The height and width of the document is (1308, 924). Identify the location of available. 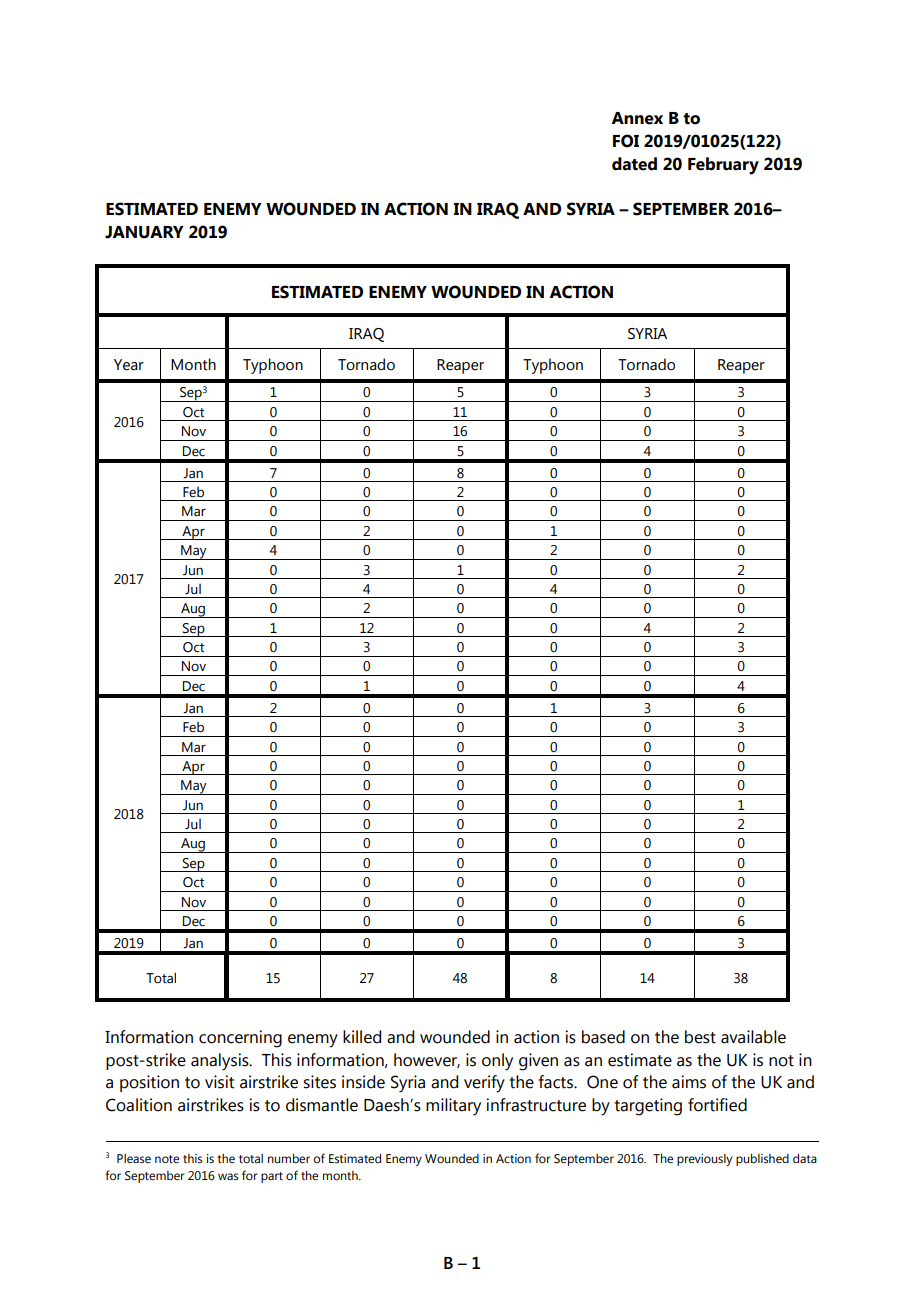
(753, 1037).
